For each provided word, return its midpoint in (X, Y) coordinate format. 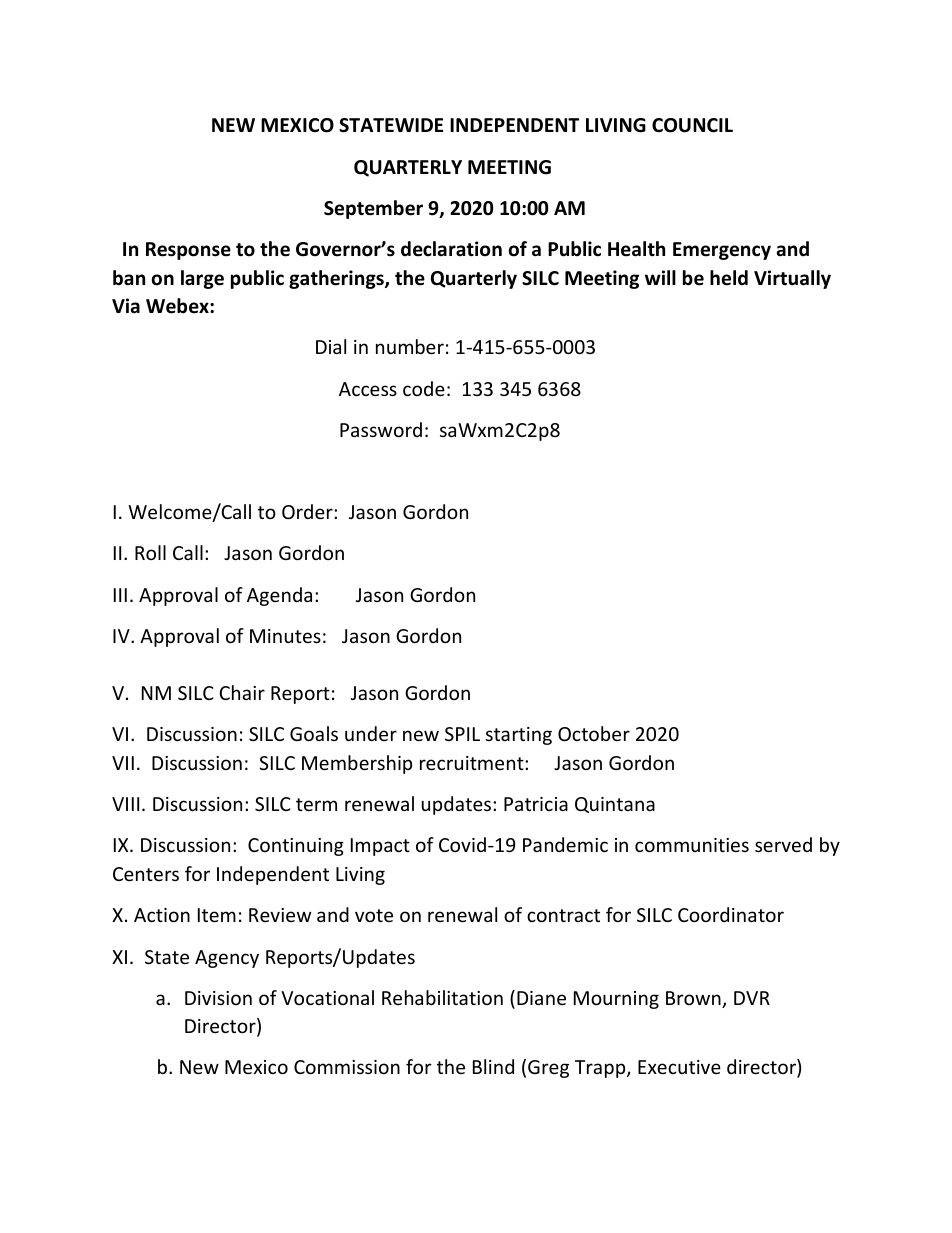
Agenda (279, 596)
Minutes (285, 636)
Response (188, 251)
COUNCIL (692, 125)
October (594, 733)
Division (218, 998)
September (373, 209)
